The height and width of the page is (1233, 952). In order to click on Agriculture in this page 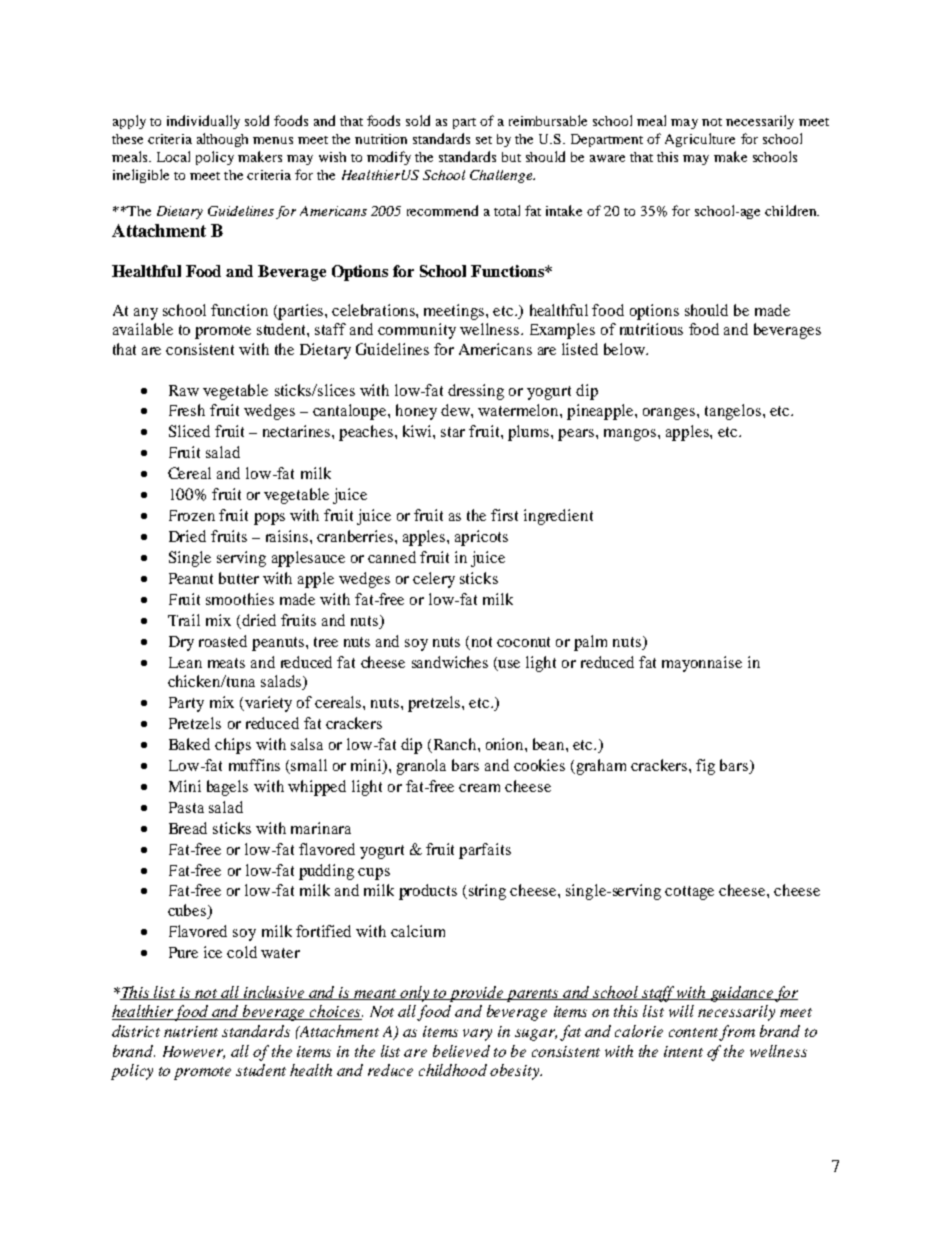, I will do `click(700, 140)`.
